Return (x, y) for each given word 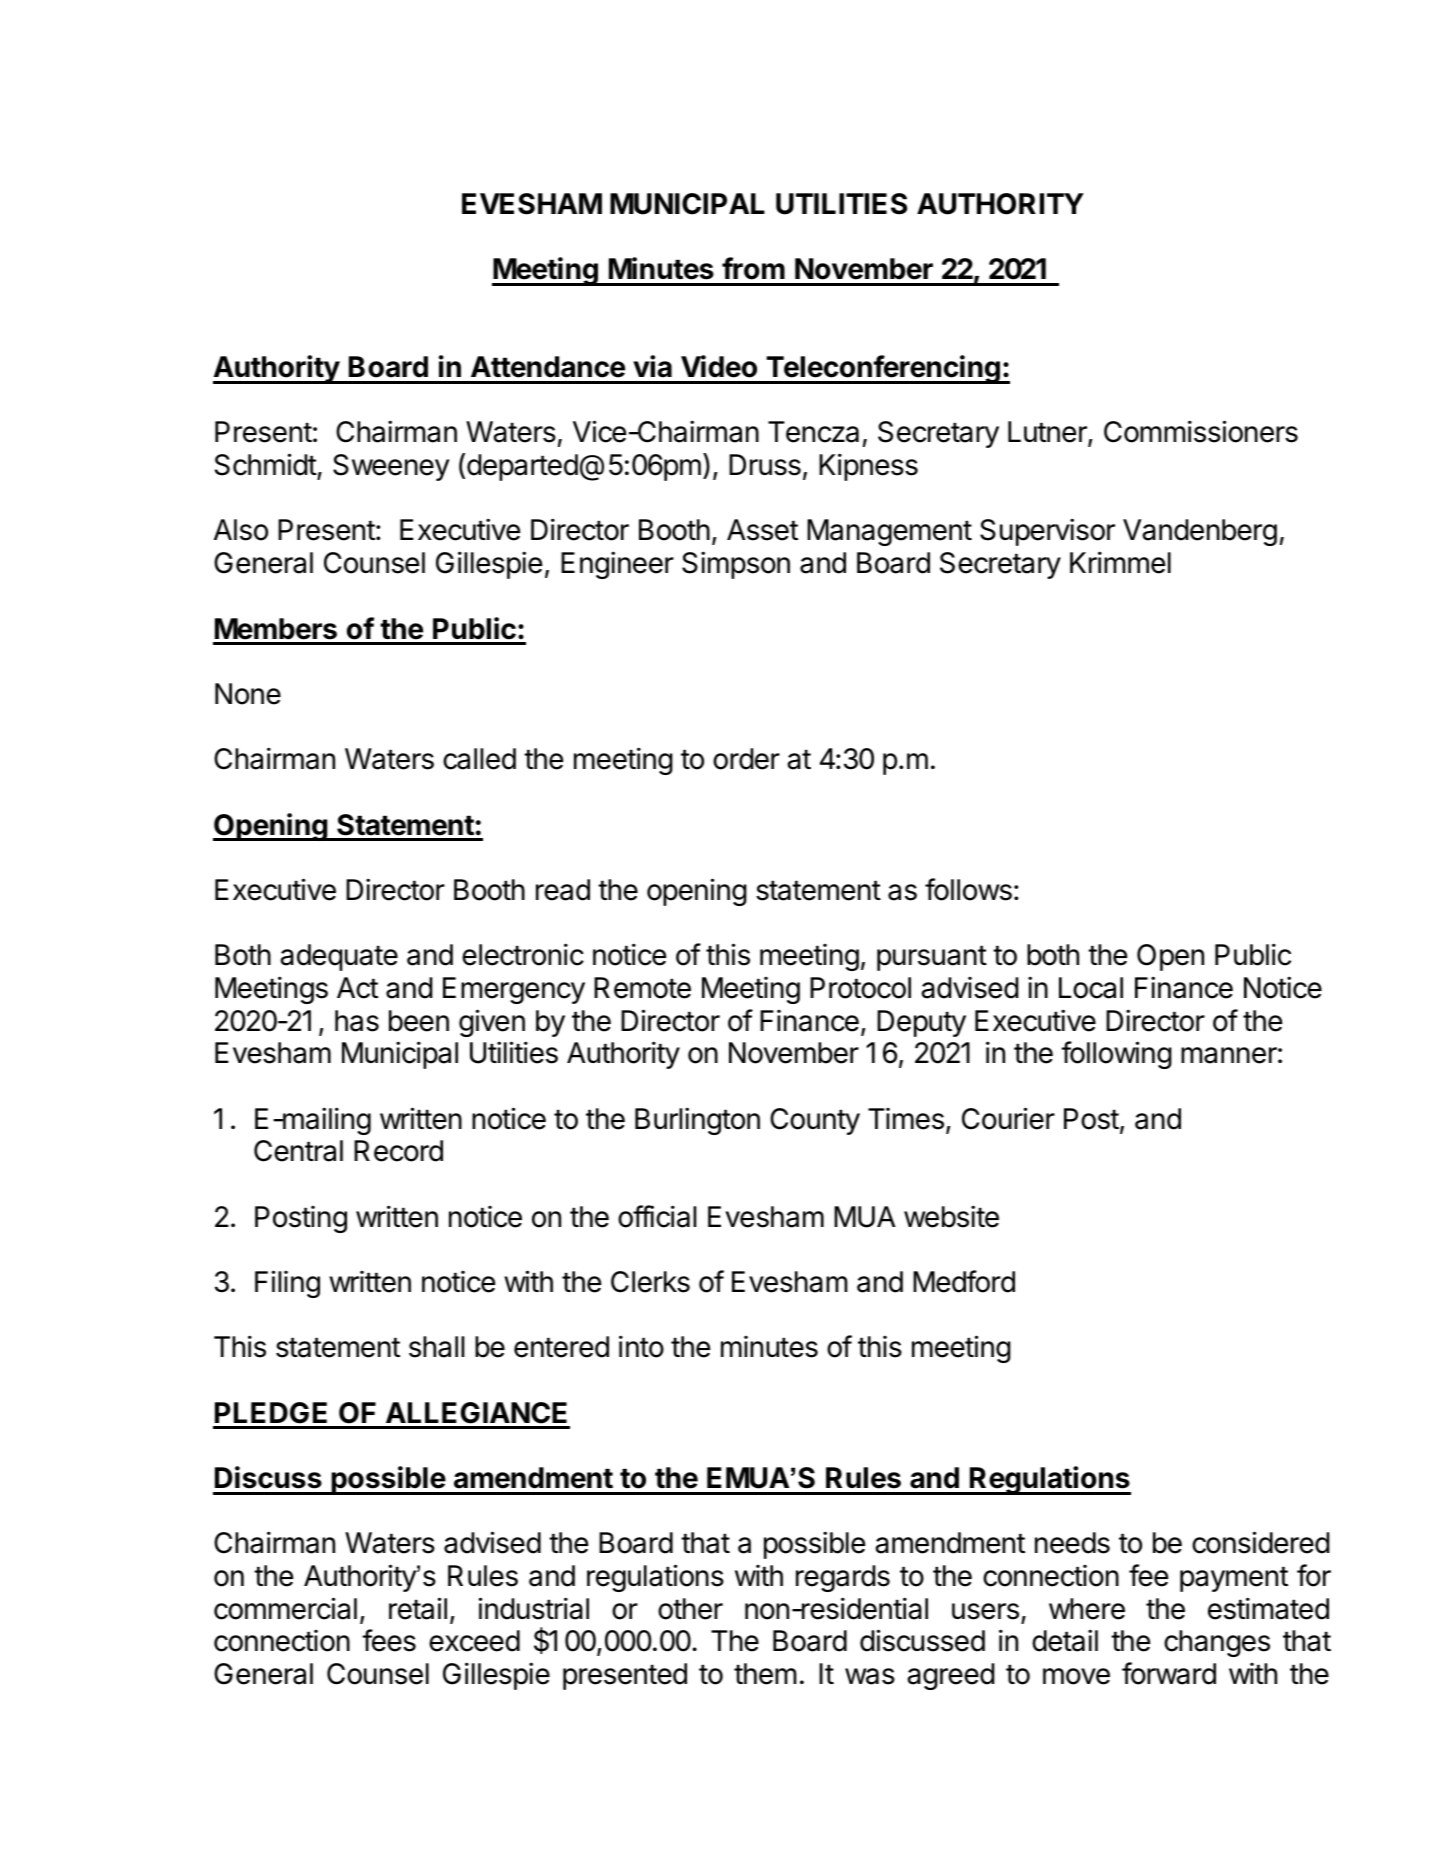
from (753, 268)
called (479, 759)
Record (398, 1151)
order (746, 759)
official (657, 1216)
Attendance (548, 367)
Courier (1008, 1118)
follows (968, 889)
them (765, 1674)
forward (1169, 1673)
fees (389, 1640)
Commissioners (1201, 431)
